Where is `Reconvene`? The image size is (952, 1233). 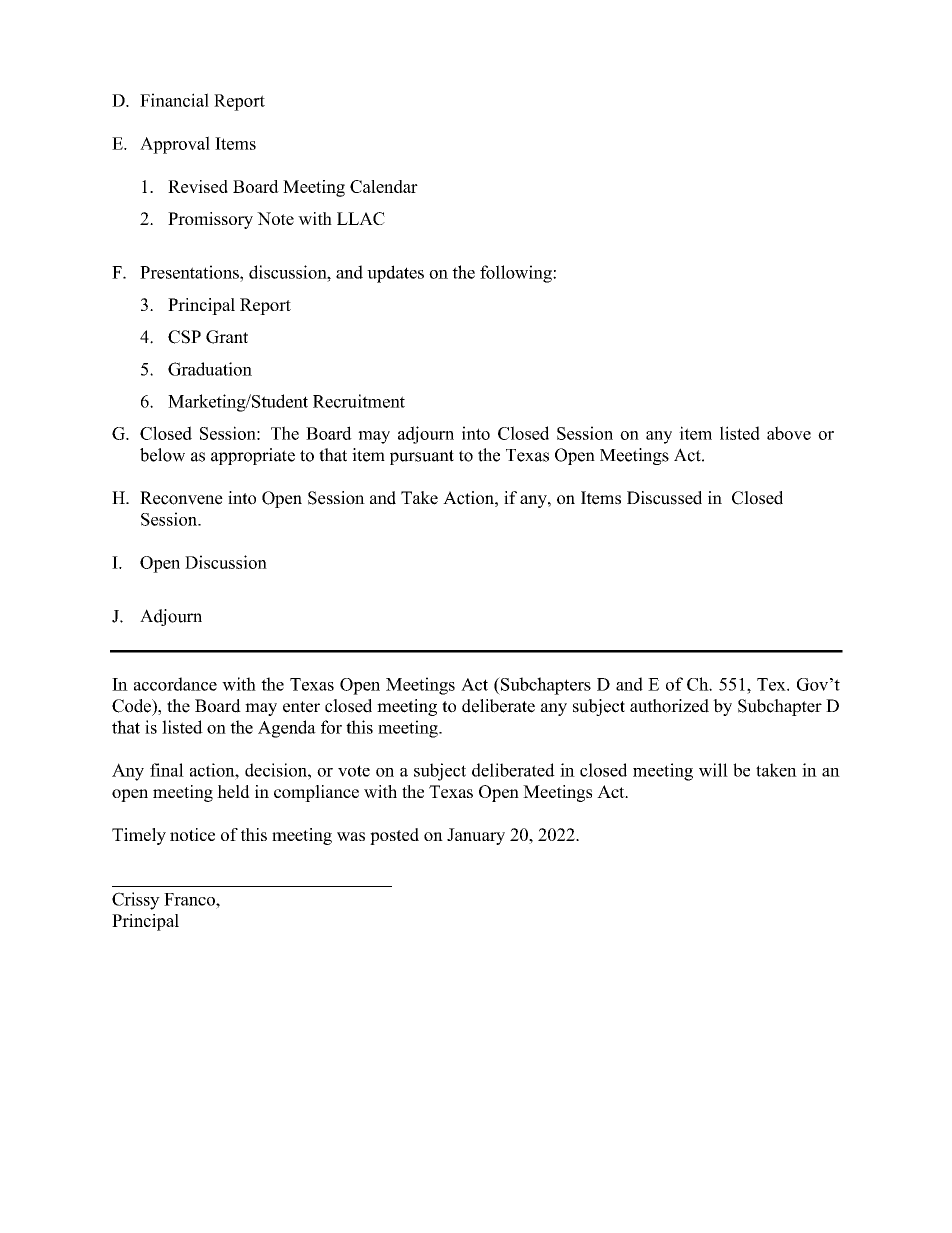 Reconvene is located at coordinates (181, 498).
